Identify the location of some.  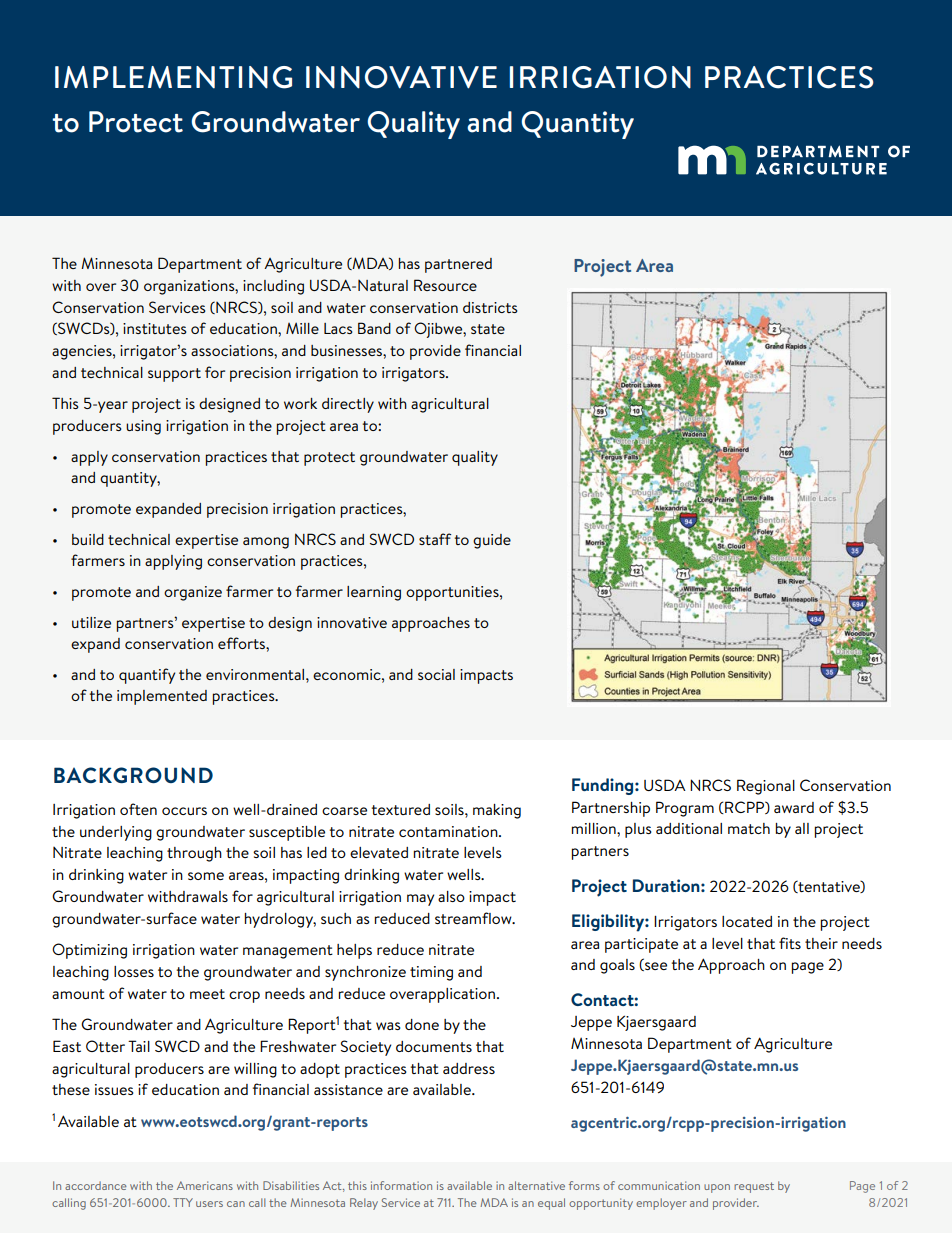
(206, 876).
